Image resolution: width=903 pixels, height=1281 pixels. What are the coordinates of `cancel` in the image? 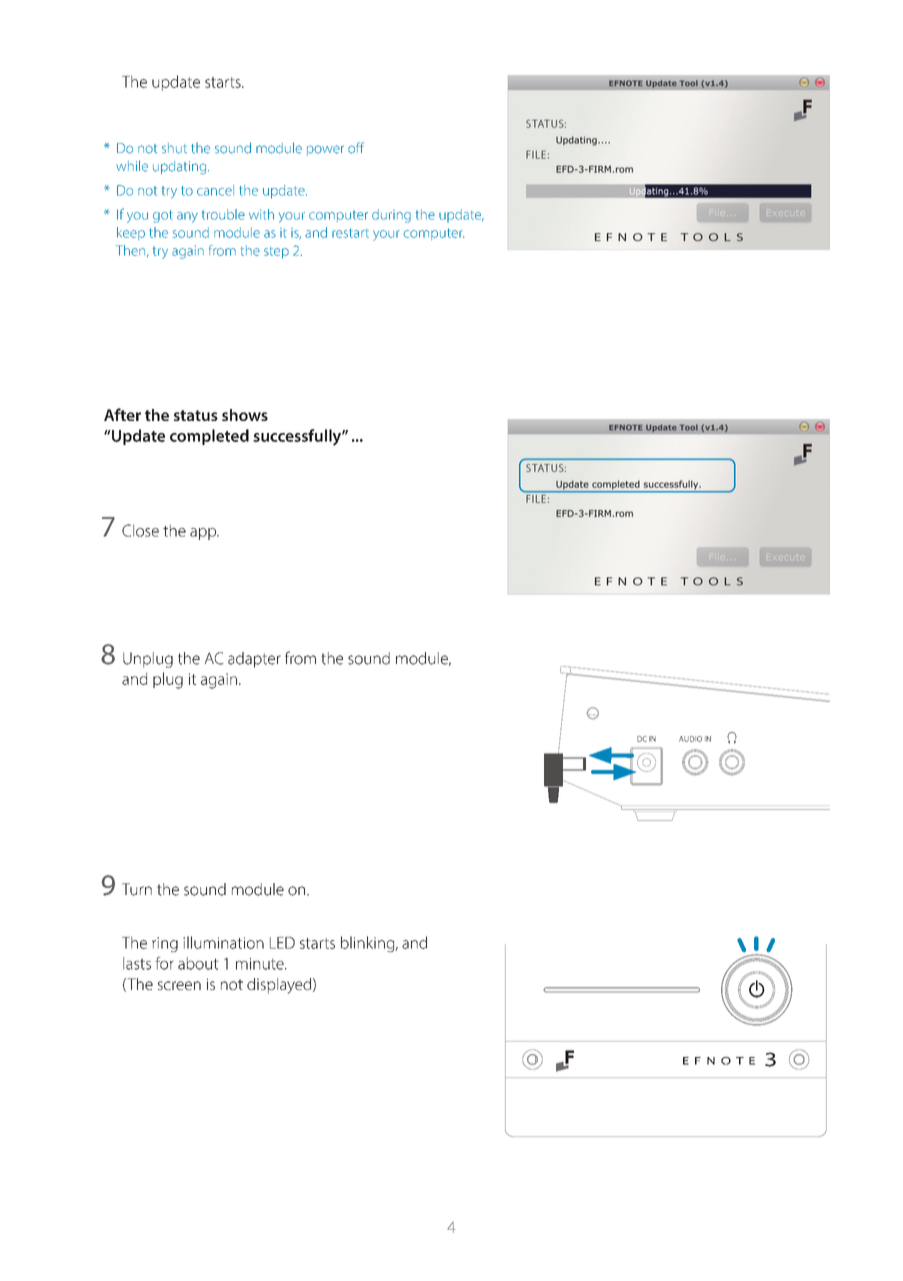 It's located at (215, 190).
